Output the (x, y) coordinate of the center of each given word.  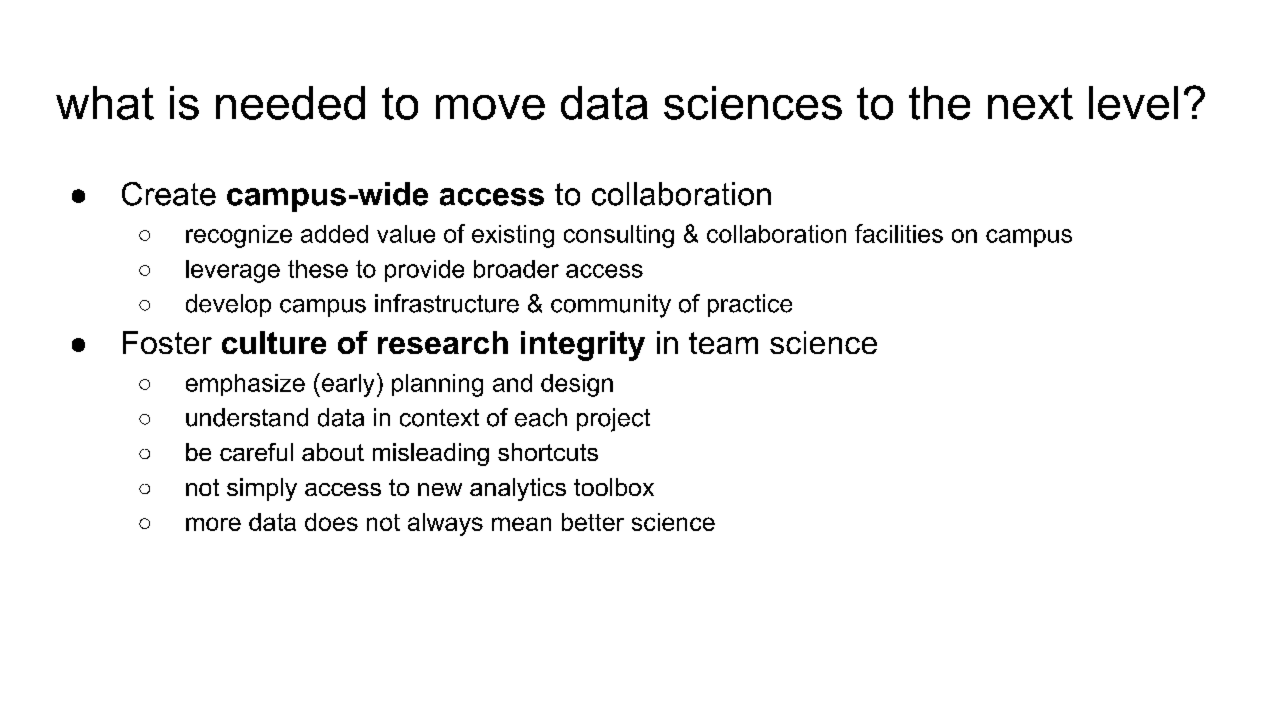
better (593, 522)
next (1030, 103)
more (213, 524)
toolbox (614, 487)
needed (290, 103)
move (490, 107)
